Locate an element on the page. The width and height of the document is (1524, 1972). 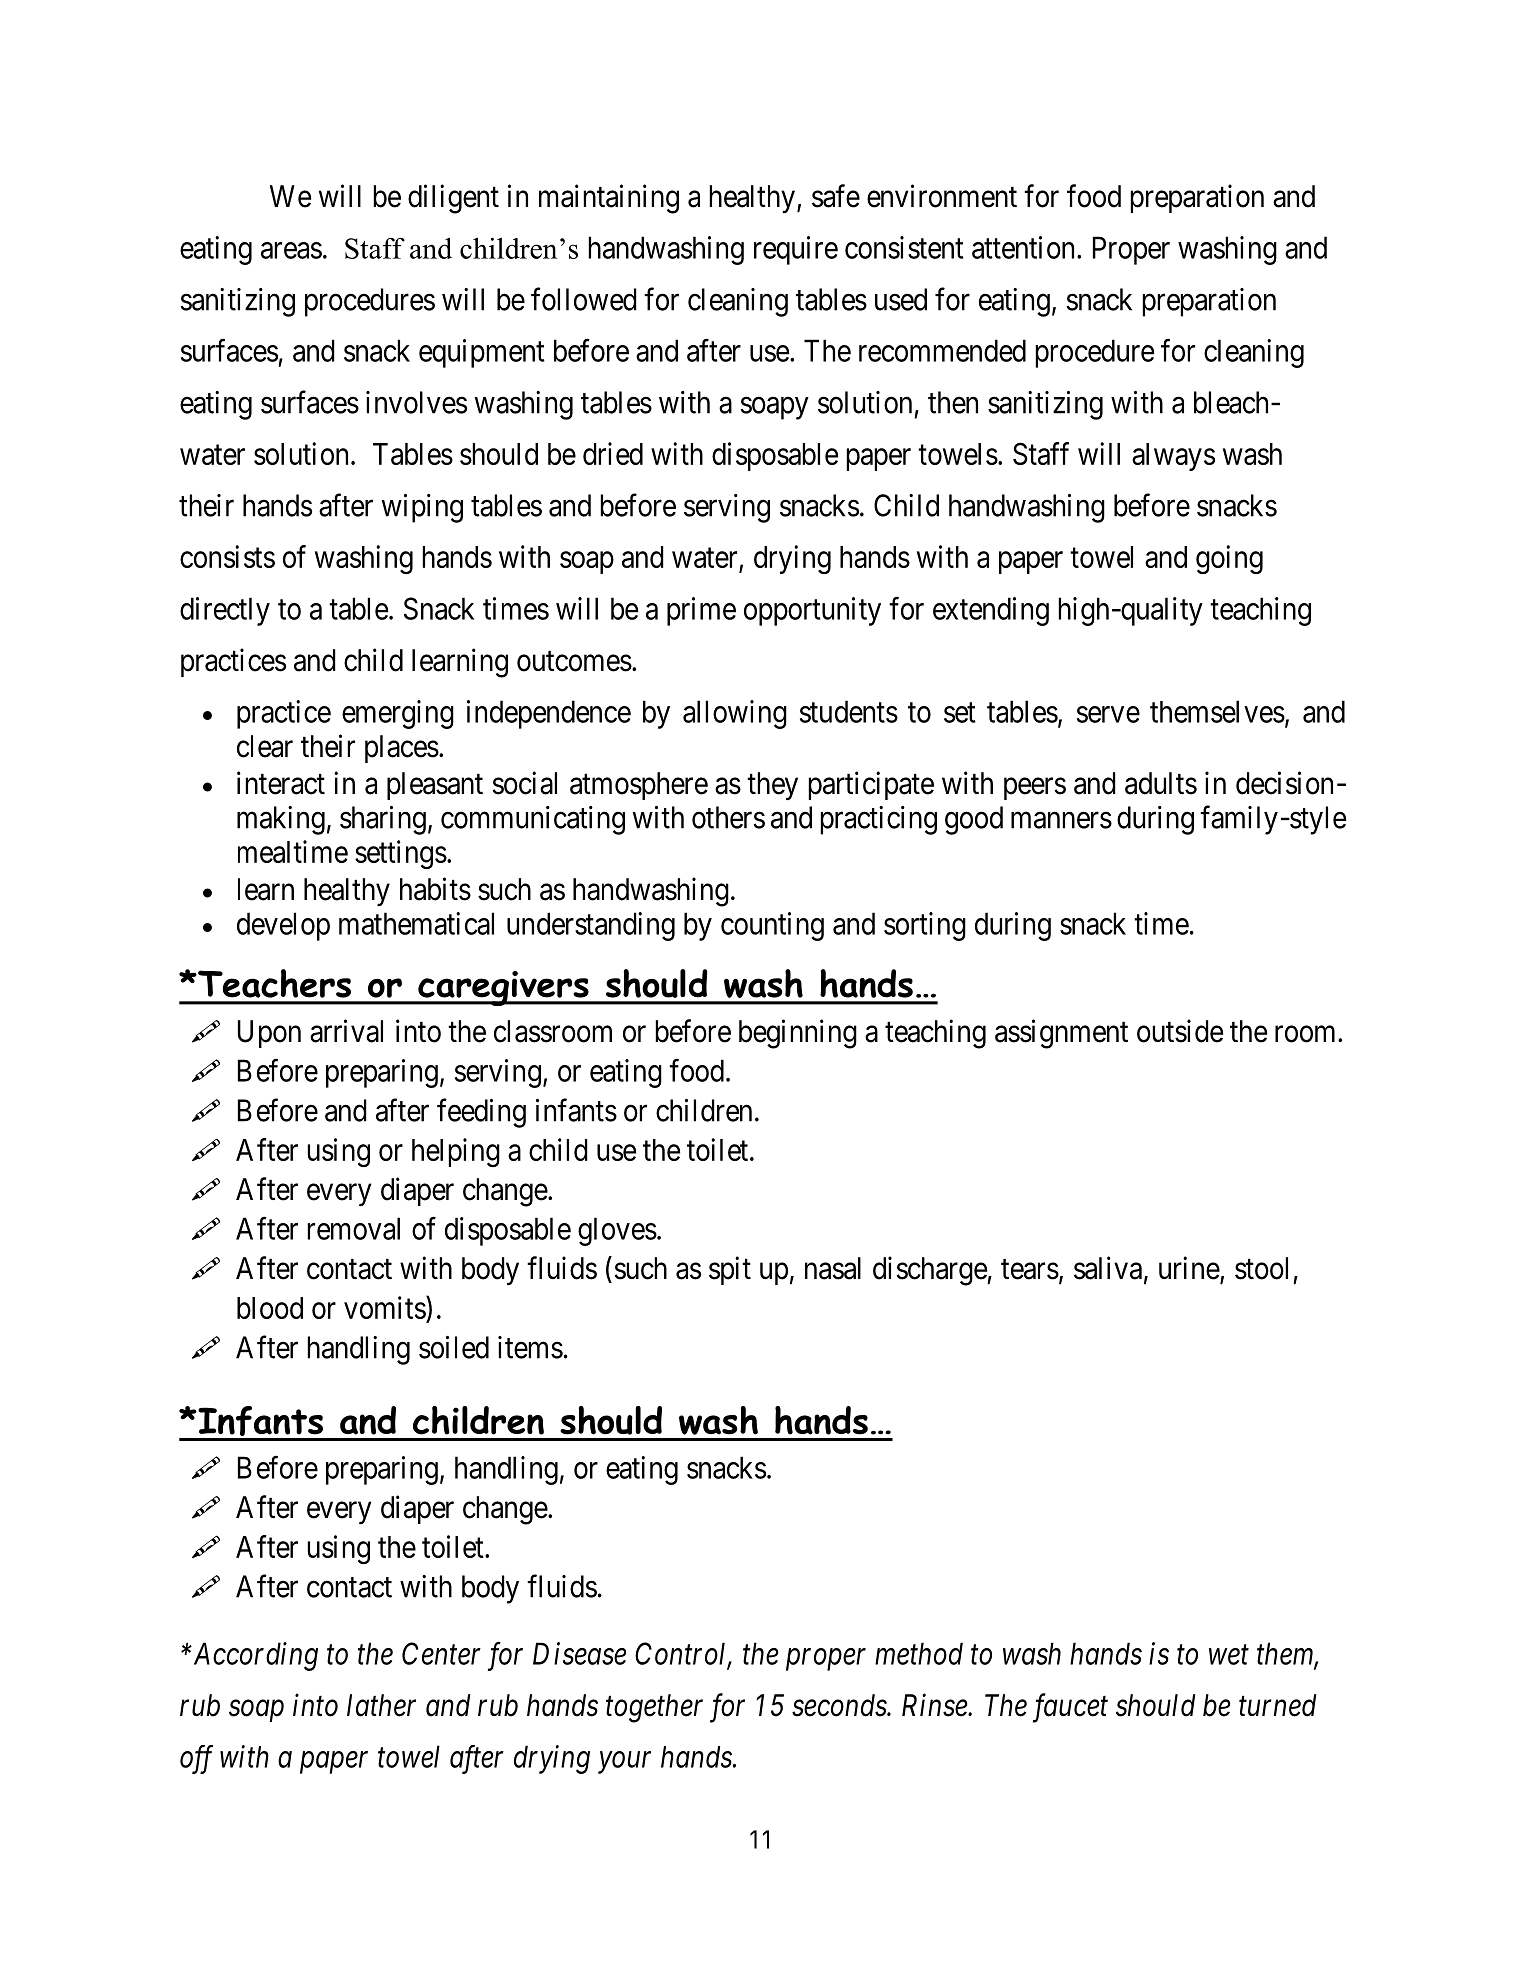
lather is located at coordinates (381, 1705).
